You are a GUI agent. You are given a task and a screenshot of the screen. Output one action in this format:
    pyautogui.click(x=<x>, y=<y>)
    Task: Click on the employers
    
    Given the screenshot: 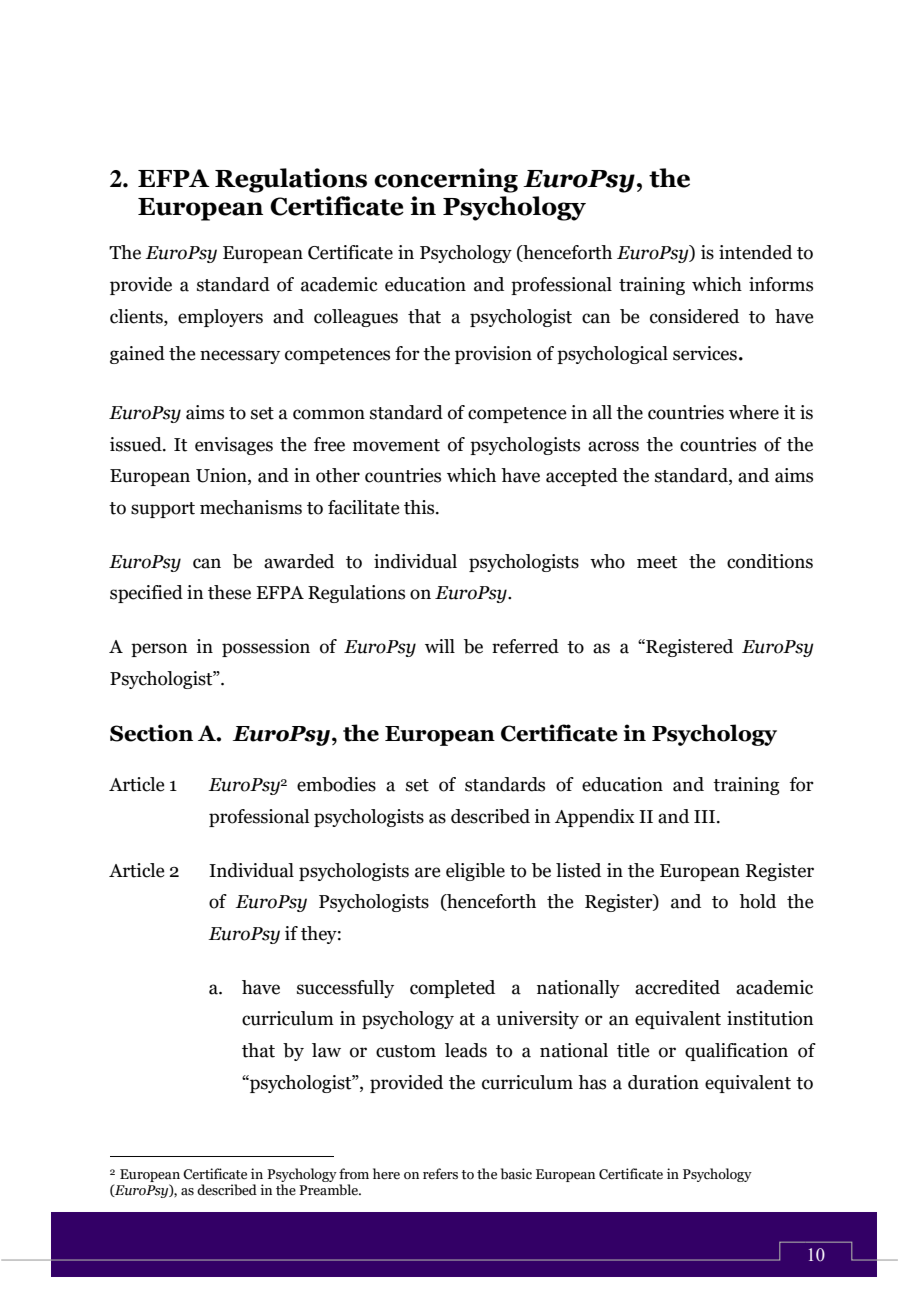 What is the action you would take?
    pyautogui.click(x=220, y=318)
